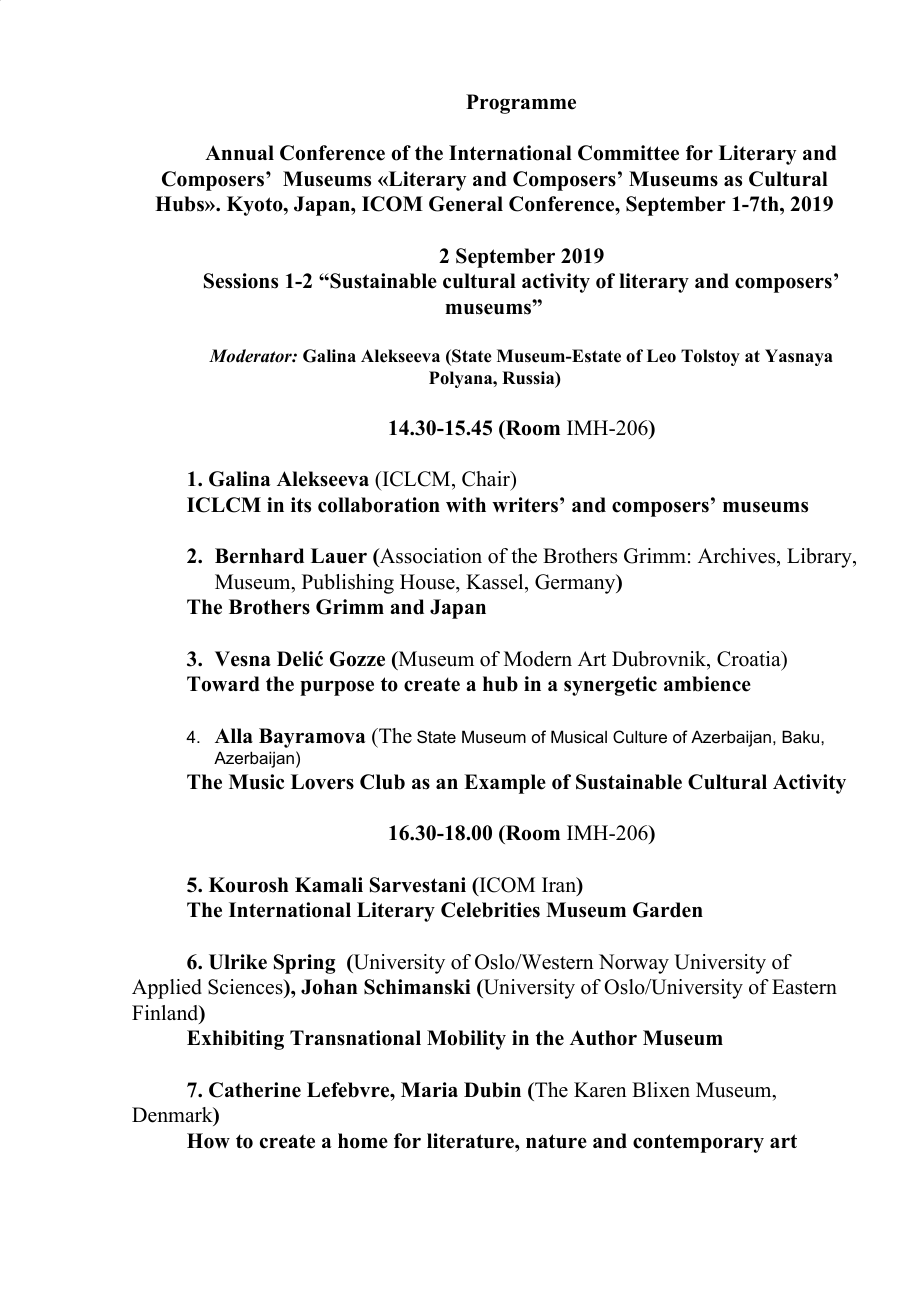  Describe the element at coordinates (255, 1090) in the image. I see `Catherine` at that location.
